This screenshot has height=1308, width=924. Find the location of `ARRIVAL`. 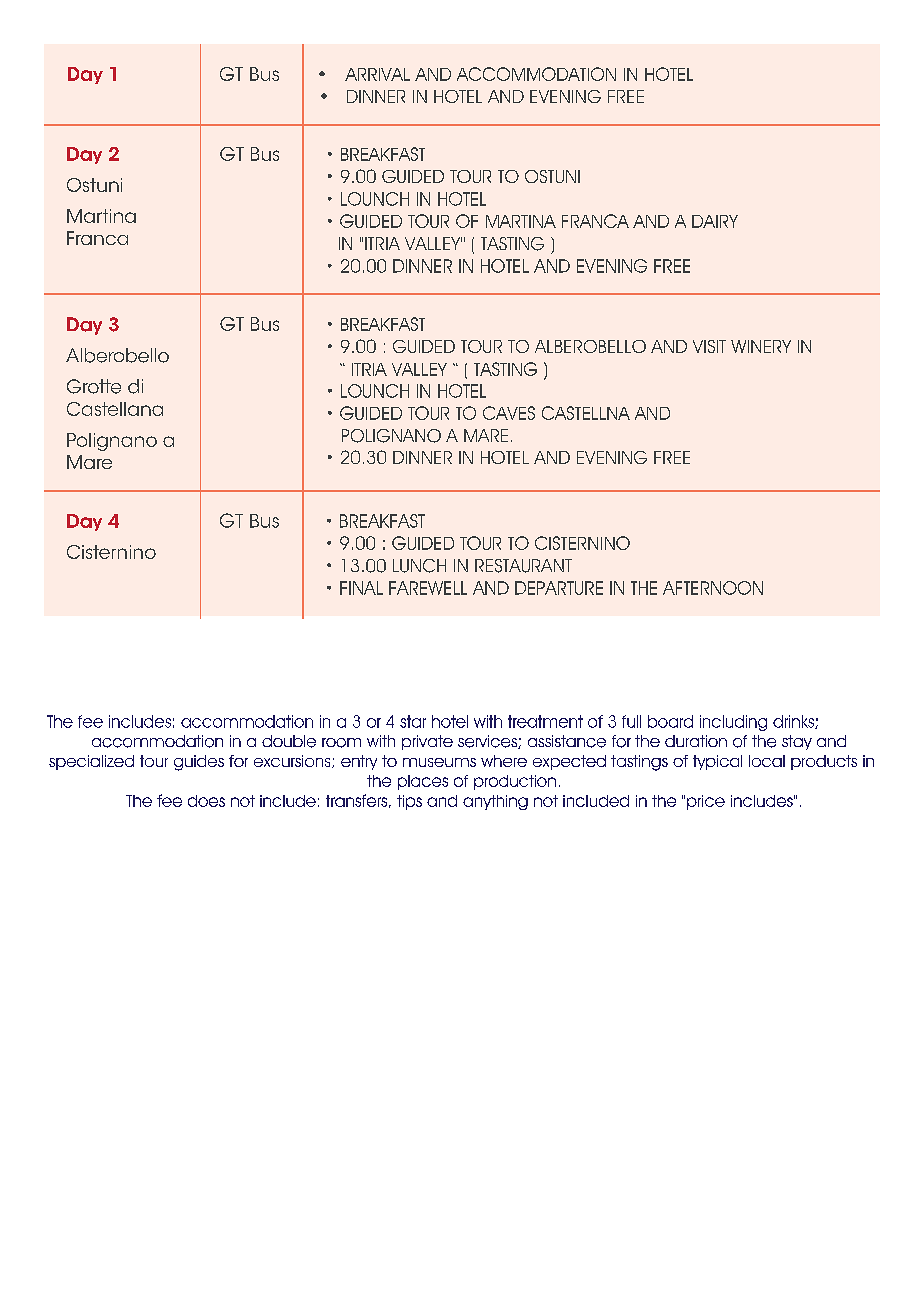

ARRIVAL is located at coordinates (377, 74).
